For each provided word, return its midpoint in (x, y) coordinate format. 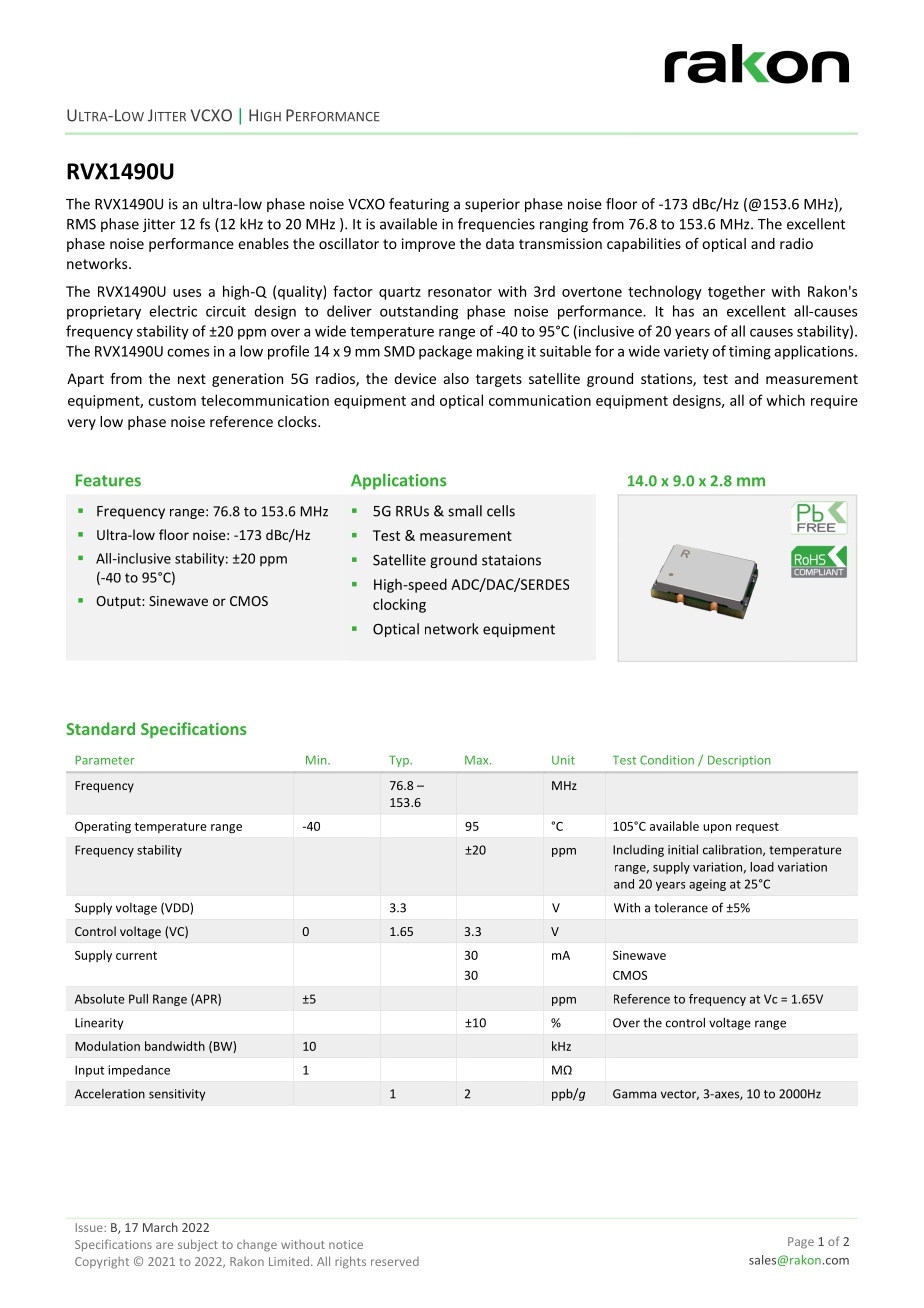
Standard (100, 728)
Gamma (634, 1094)
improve (428, 245)
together (736, 292)
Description (739, 761)
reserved (395, 1261)
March (160, 1227)
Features (108, 480)
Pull (138, 999)
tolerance (681, 908)
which (785, 400)
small (465, 511)
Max (478, 760)
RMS (81, 224)
